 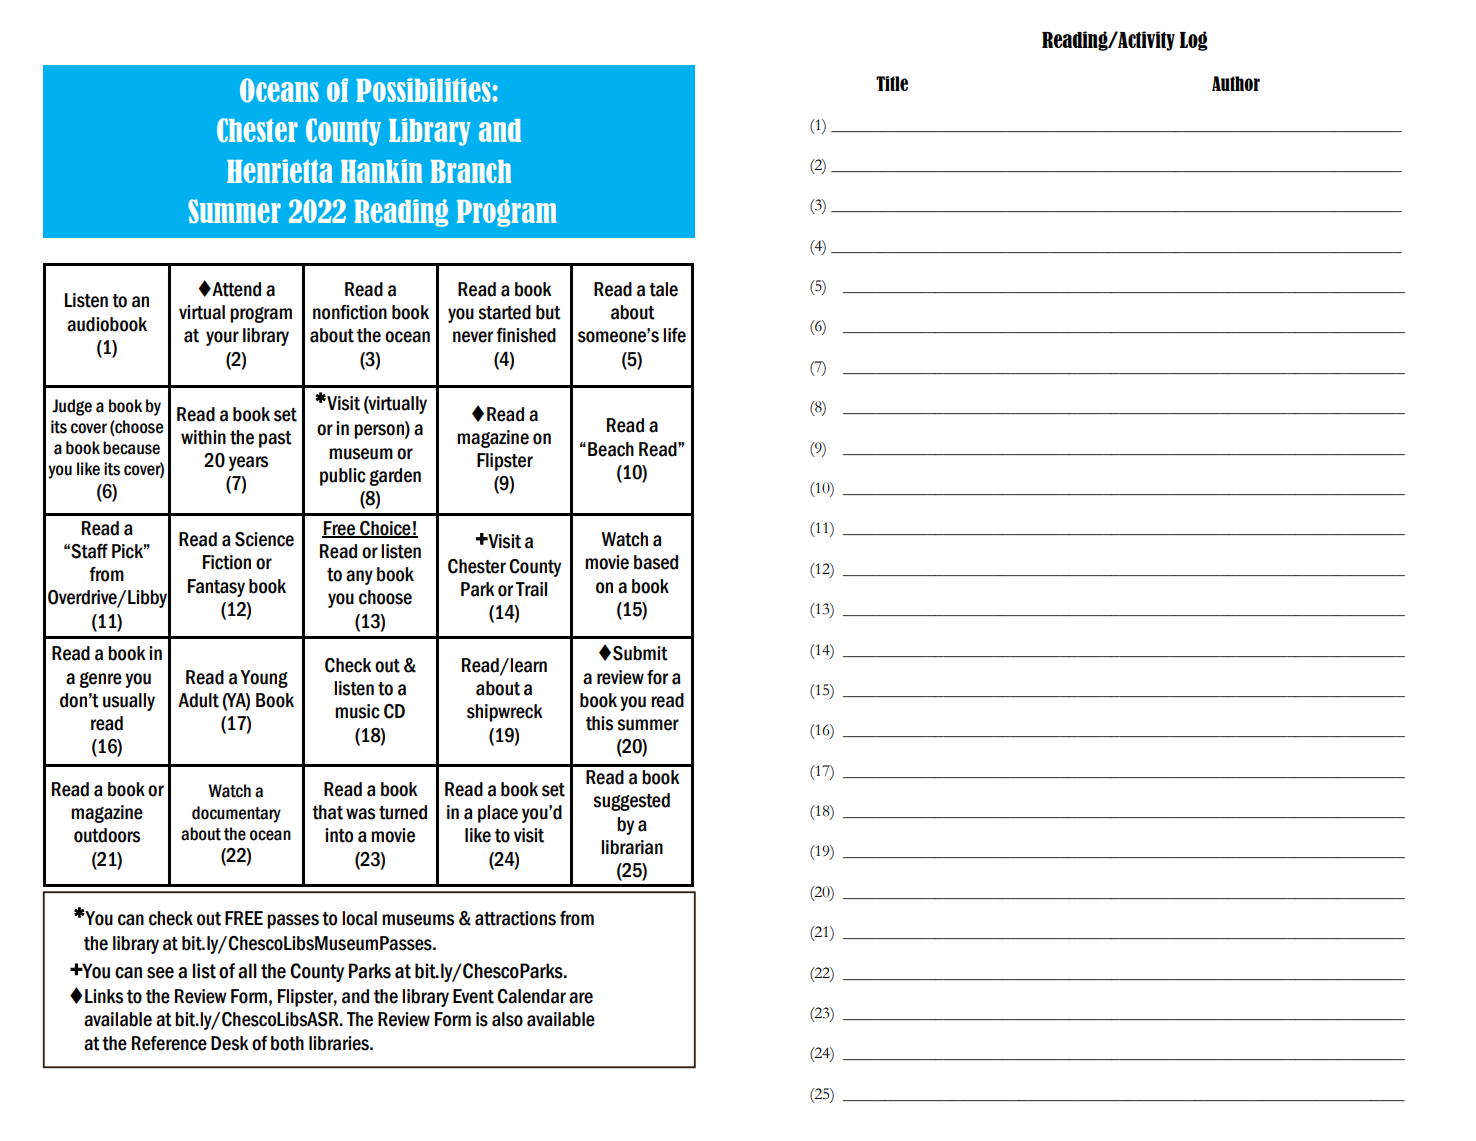 I want to click on Title, so click(x=892, y=83).
